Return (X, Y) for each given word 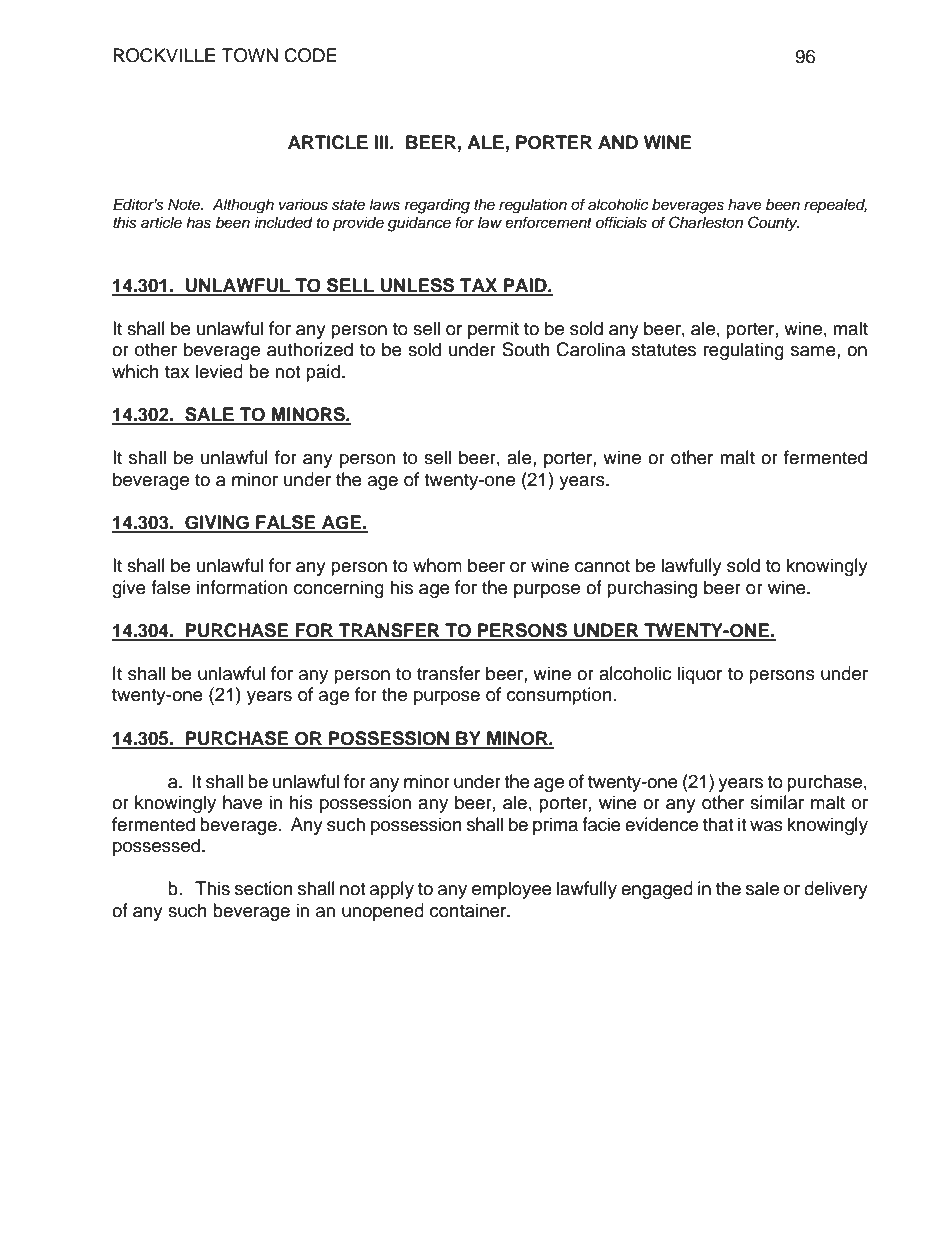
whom (437, 565)
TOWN (250, 55)
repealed (835, 206)
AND (618, 142)
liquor (699, 675)
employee (512, 890)
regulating (744, 351)
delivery (836, 890)
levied (219, 371)
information (242, 587)
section (264, 888)
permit (493, 330)
